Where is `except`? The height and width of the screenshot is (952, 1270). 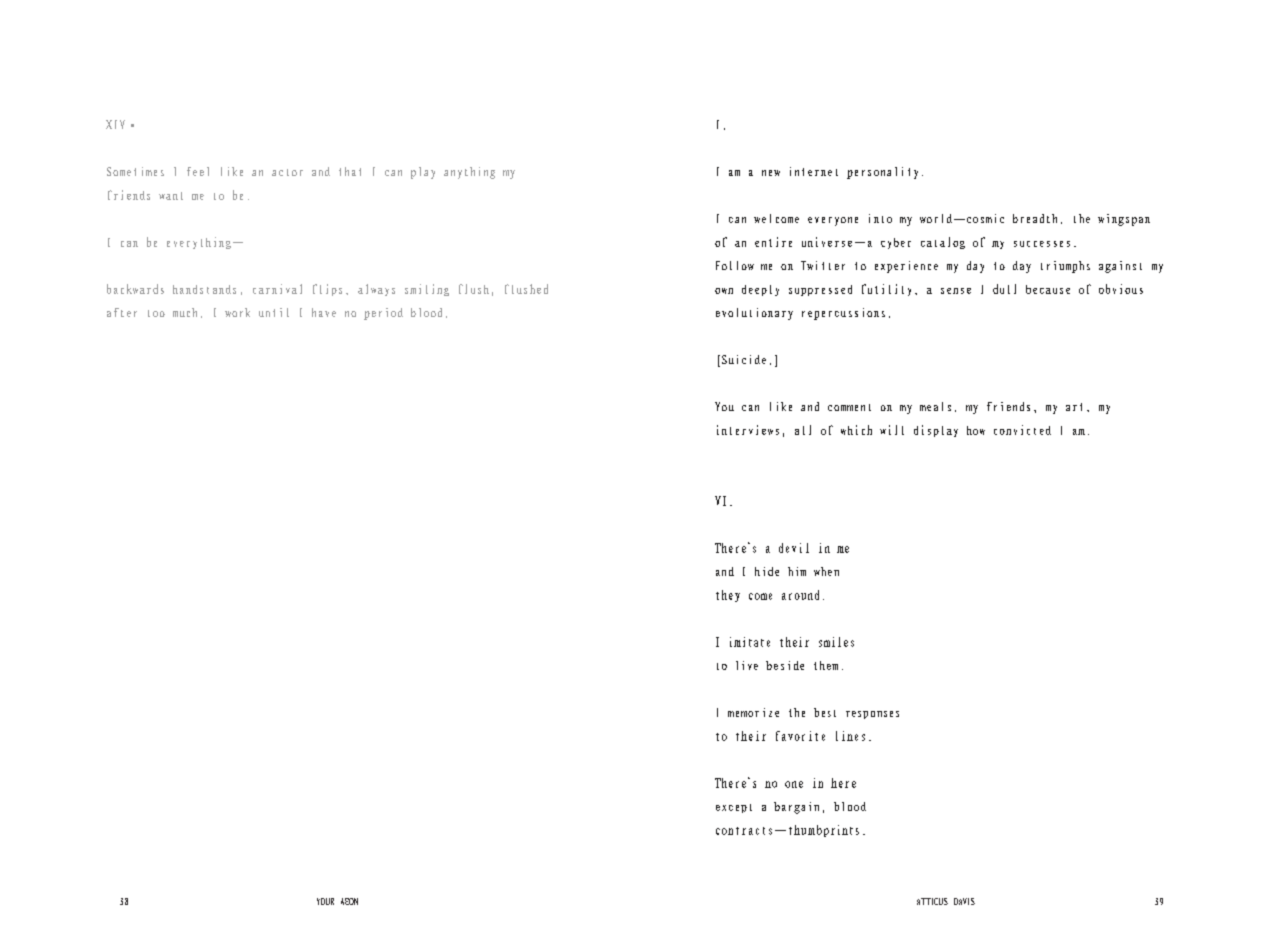 except is located at coordinates (734, 808).
